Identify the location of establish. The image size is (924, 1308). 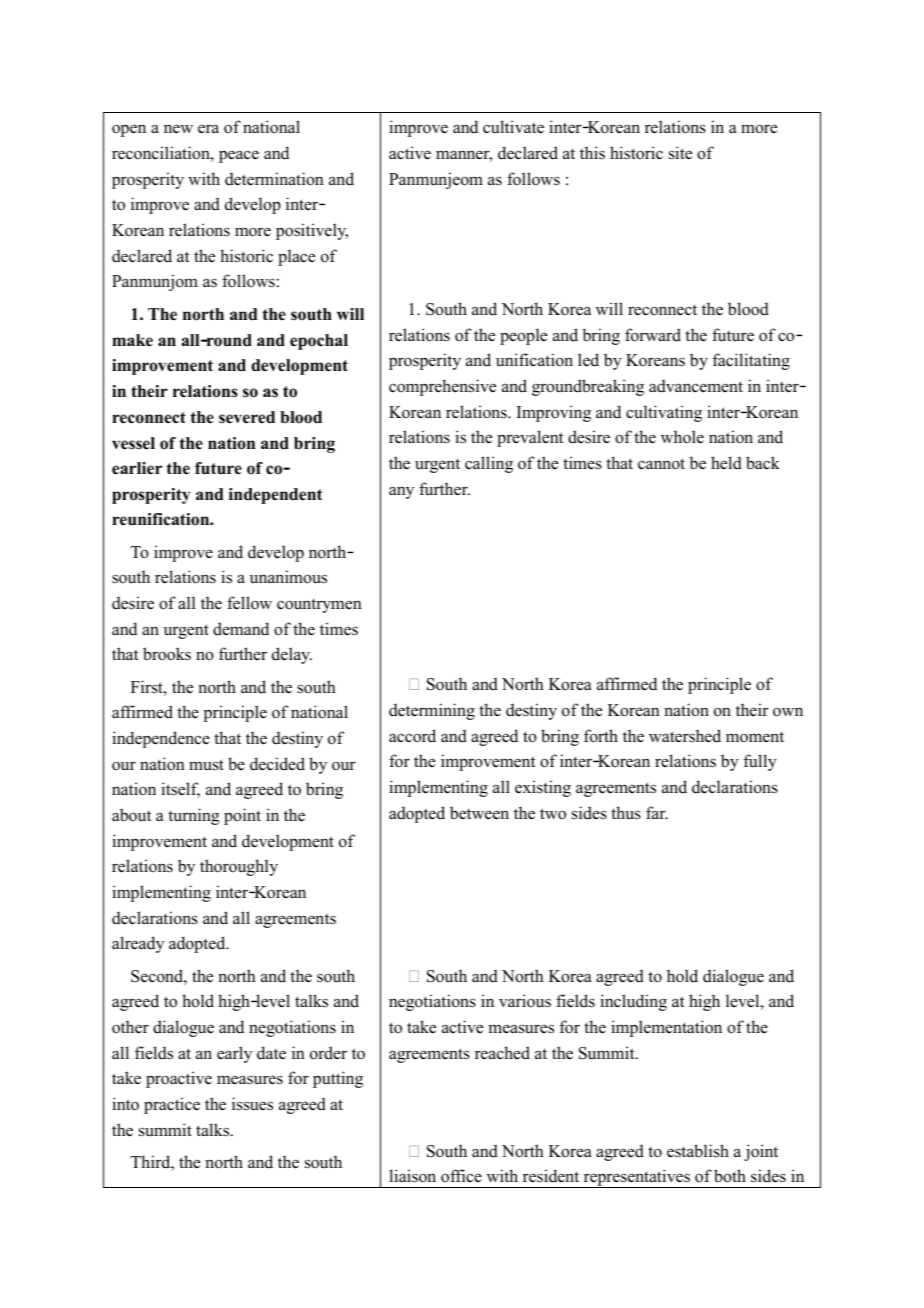
(698, 1151).
